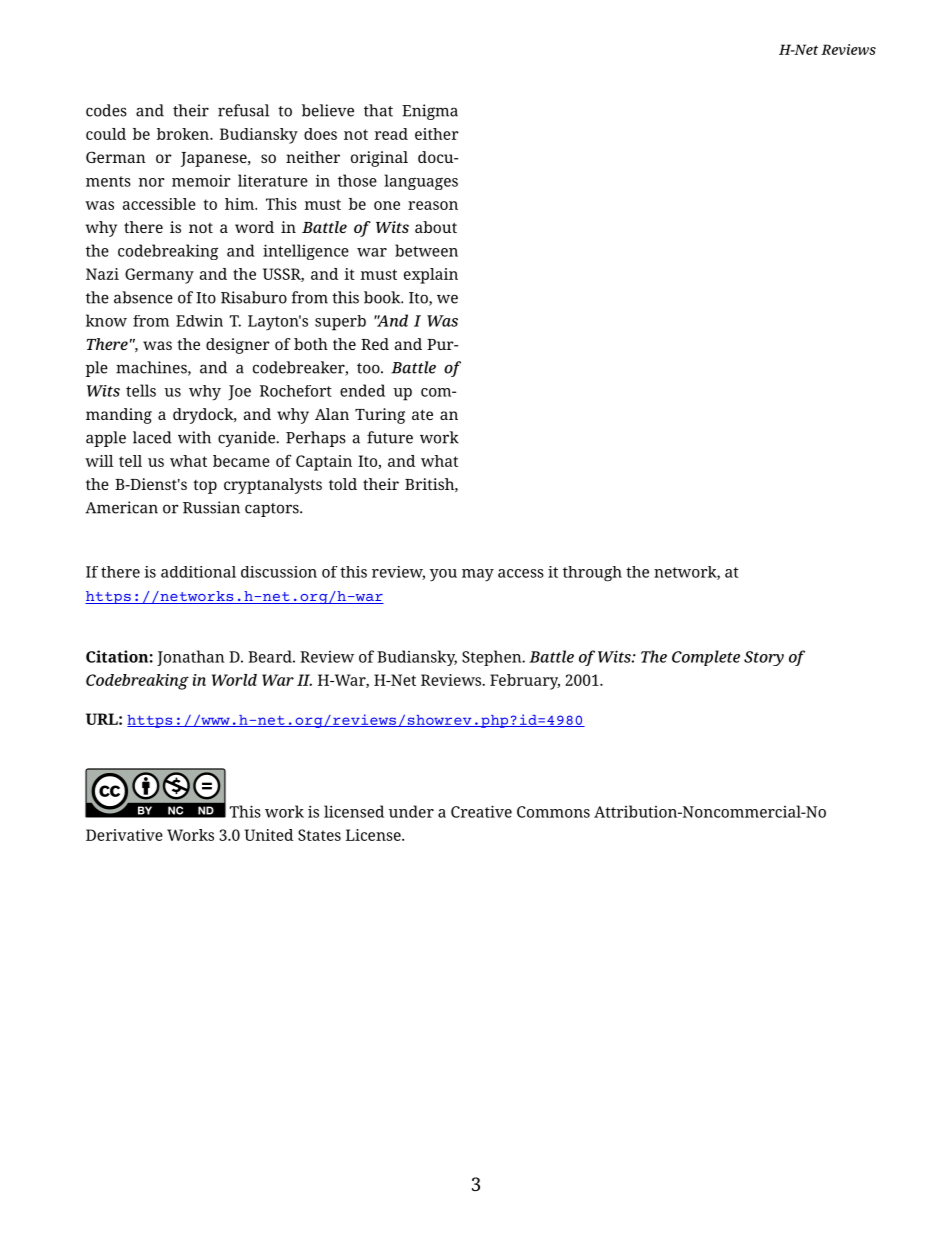  I want to click on broken, so click(184, 134).
